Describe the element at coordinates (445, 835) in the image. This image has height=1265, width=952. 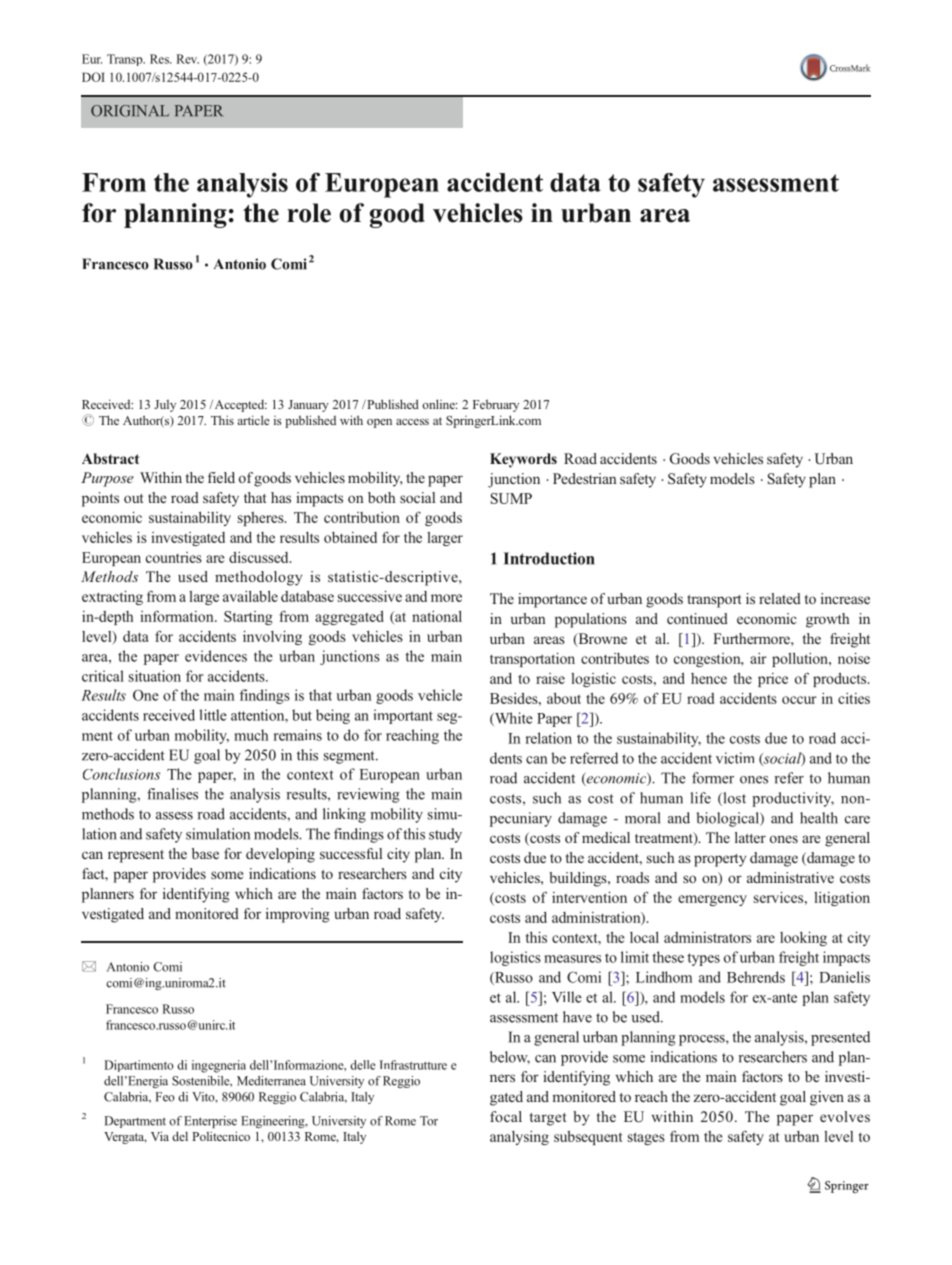
I see `study` at that location.
